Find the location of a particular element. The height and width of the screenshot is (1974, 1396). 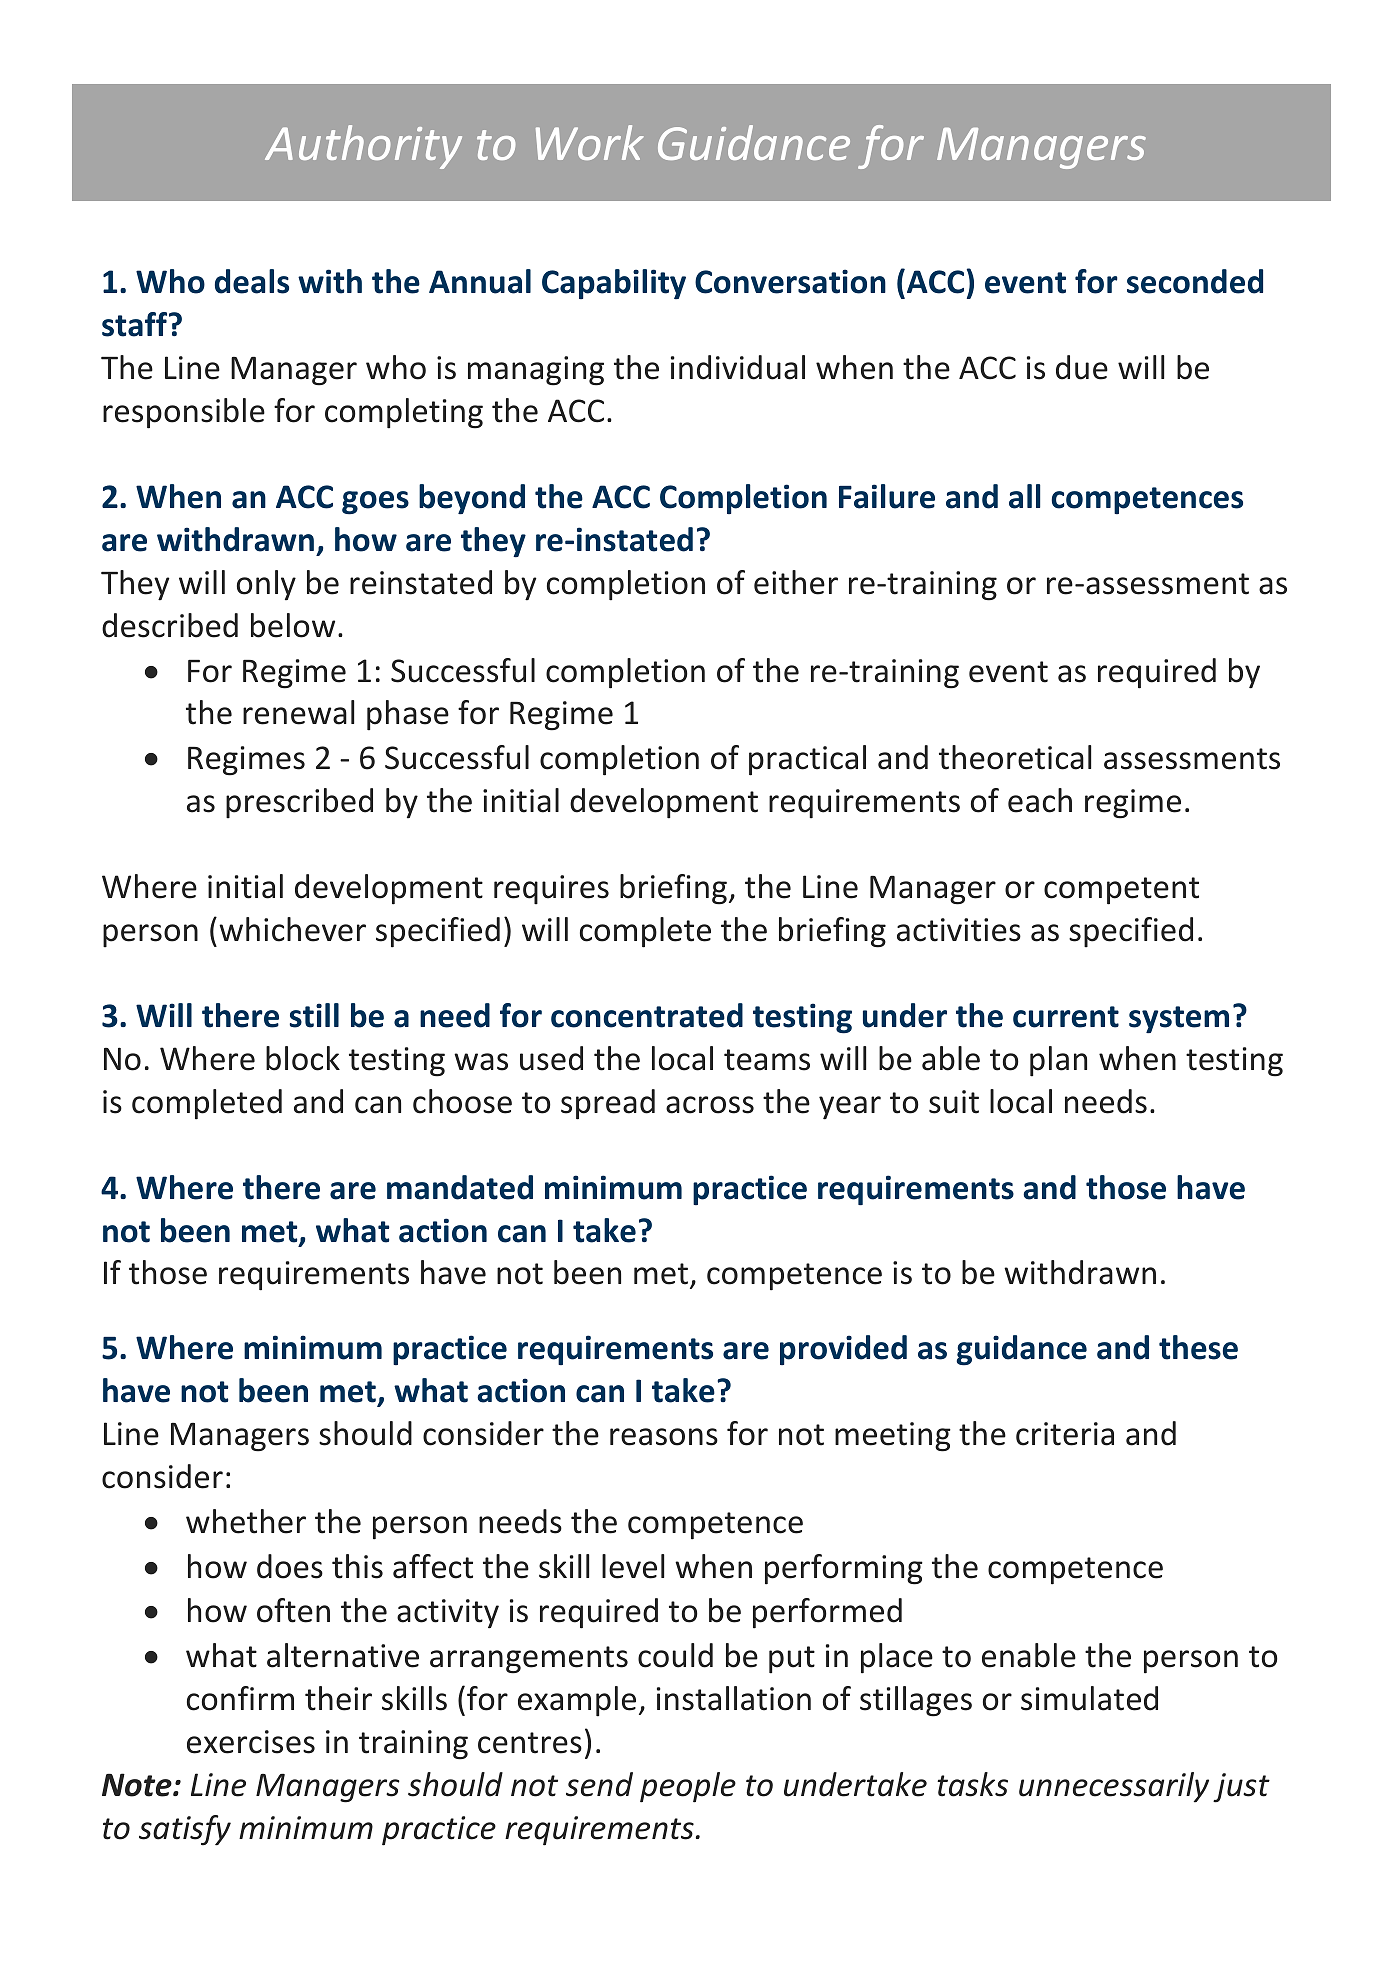

unnecessarily is located at coordinates (1114, 1787).
